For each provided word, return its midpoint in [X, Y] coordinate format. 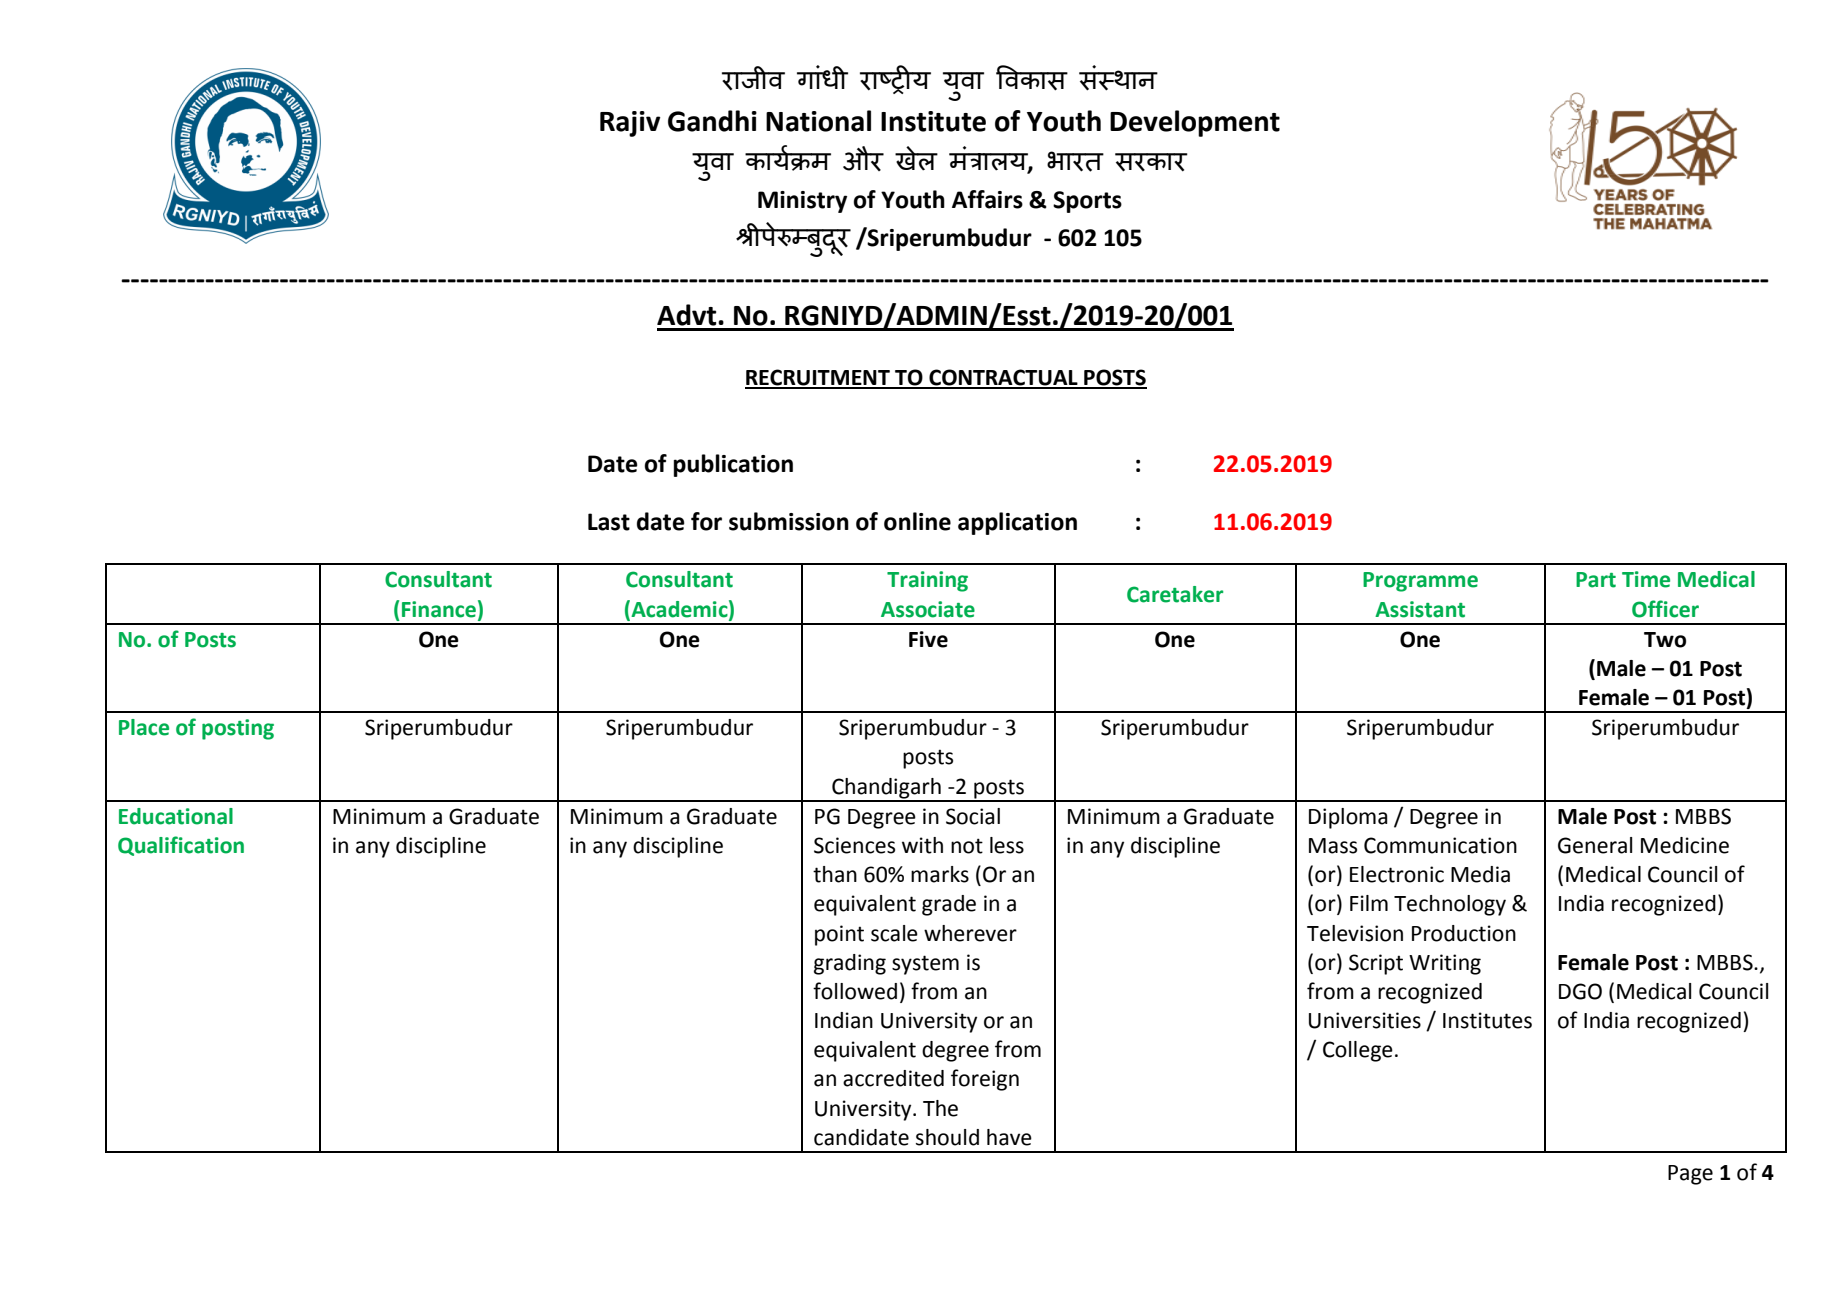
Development [1195, 123]
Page [1690, 1175]
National [818, 121]
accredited [893, 1078]
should [947, 1137]
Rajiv [630, 124]
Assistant [1420, 609]
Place [144, 727]
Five [928, 639]
